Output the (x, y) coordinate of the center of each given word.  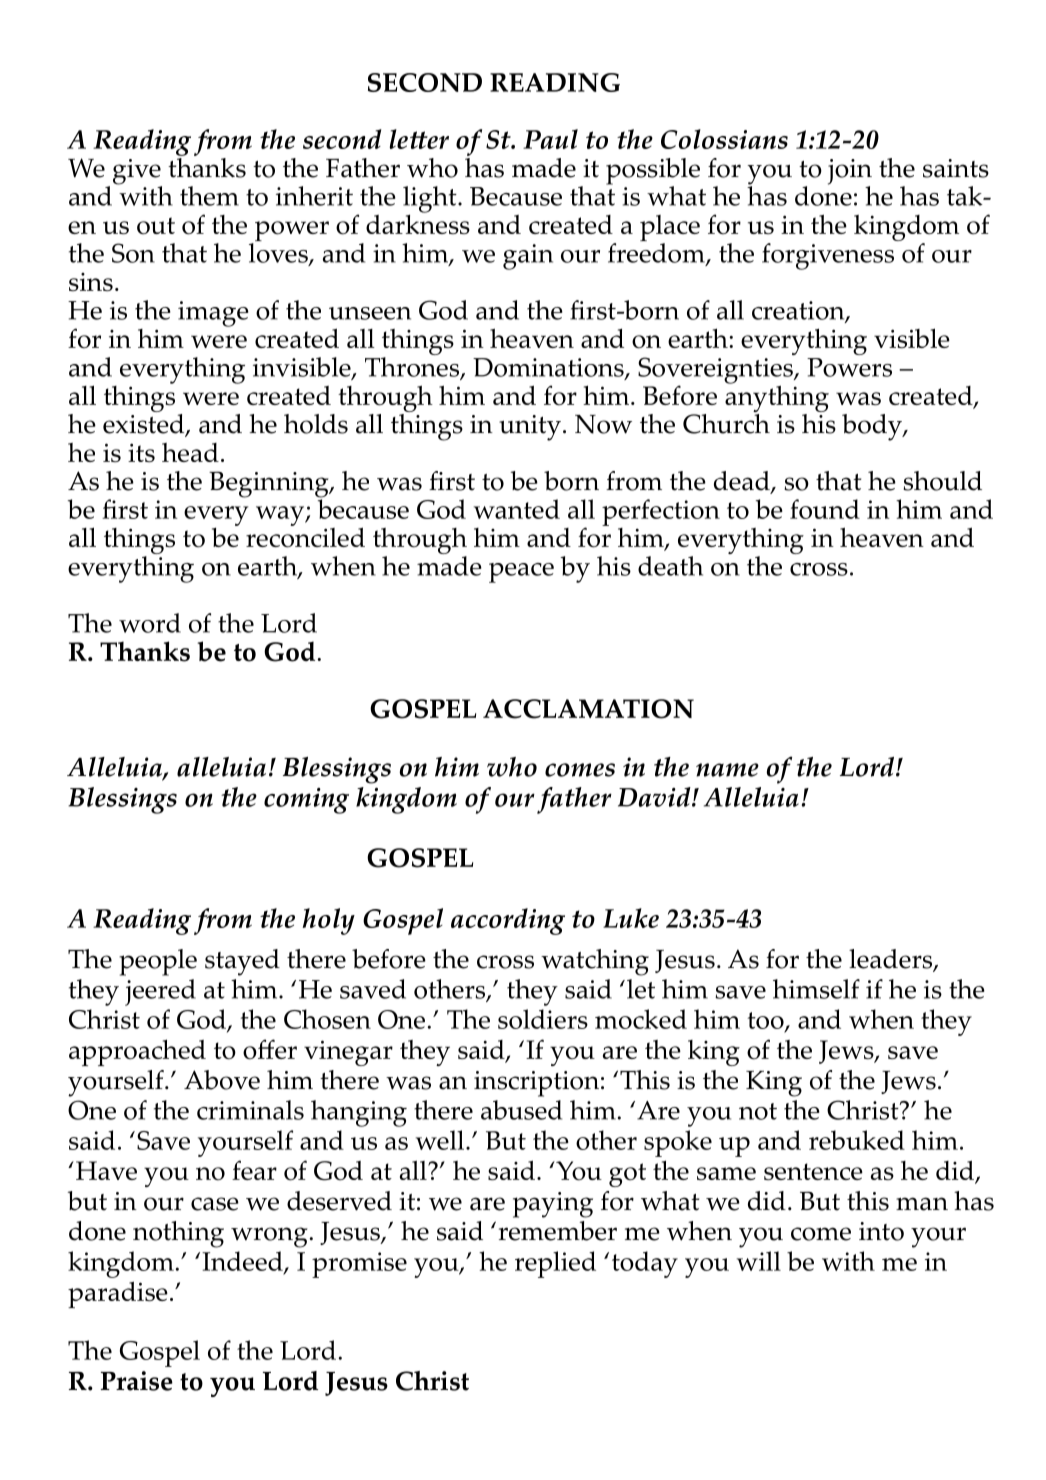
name (727, 770)
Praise (137, 1381)
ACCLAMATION (588, 709)
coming (306, 801)
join (850, 173)
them (209, 196)
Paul (550, 139)
